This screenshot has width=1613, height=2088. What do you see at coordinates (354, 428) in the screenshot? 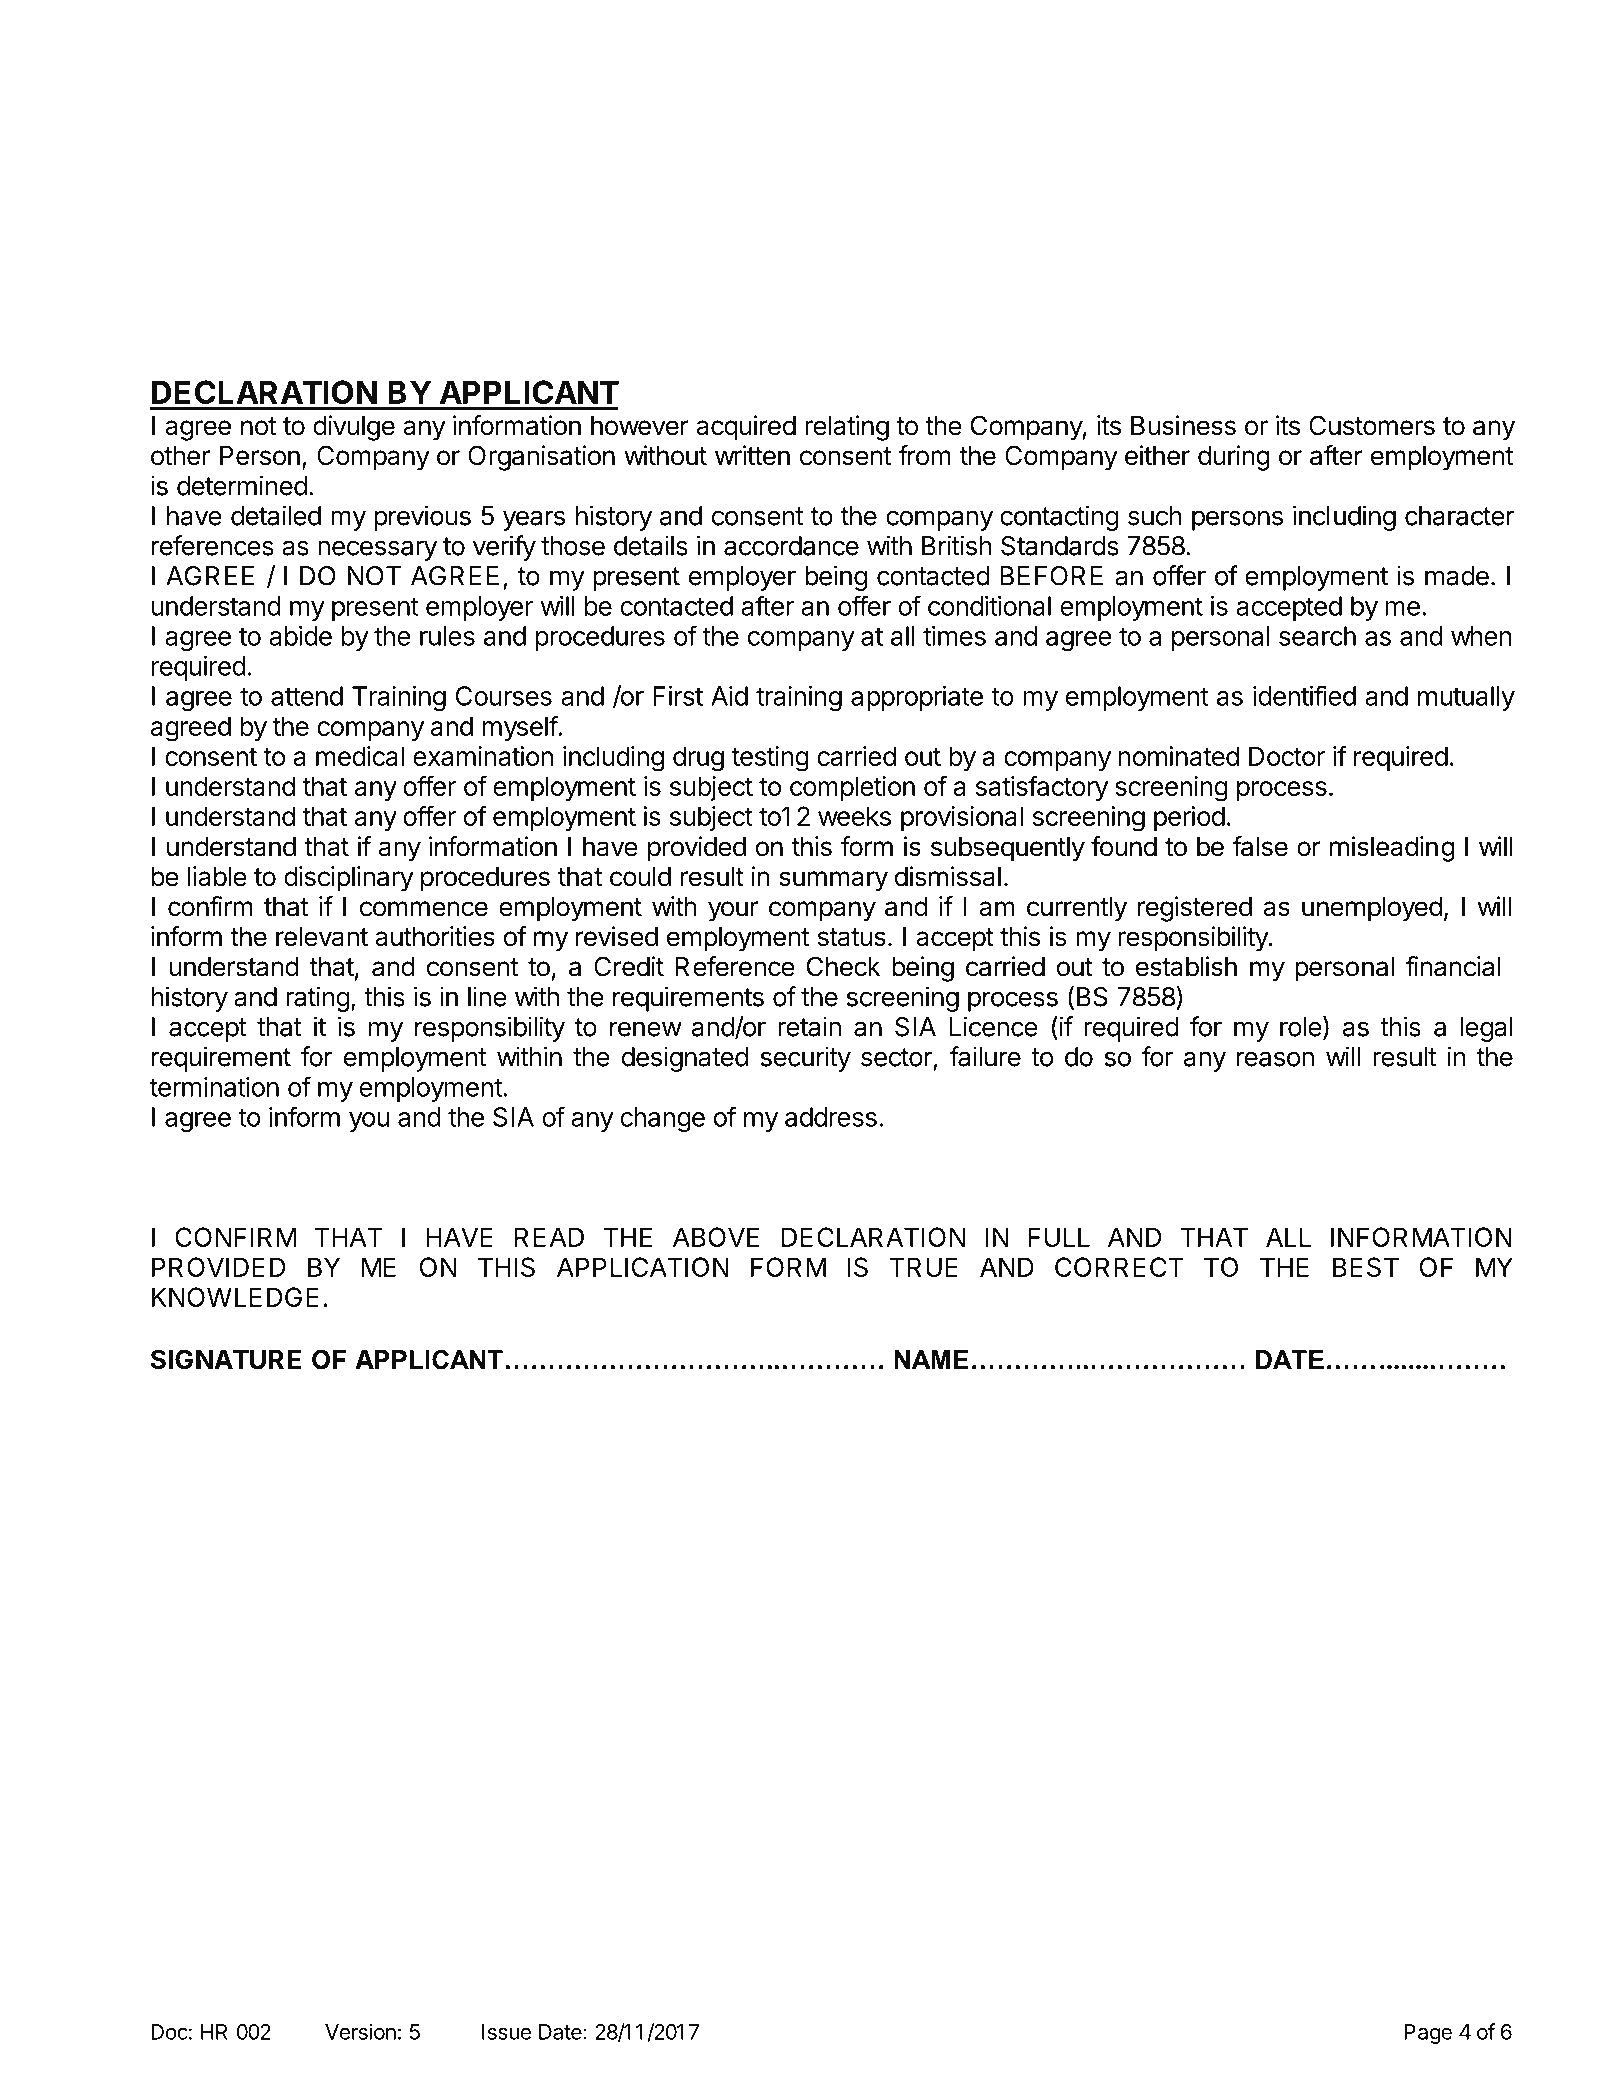
I see `divulge` at bounding box center [354, 428].
